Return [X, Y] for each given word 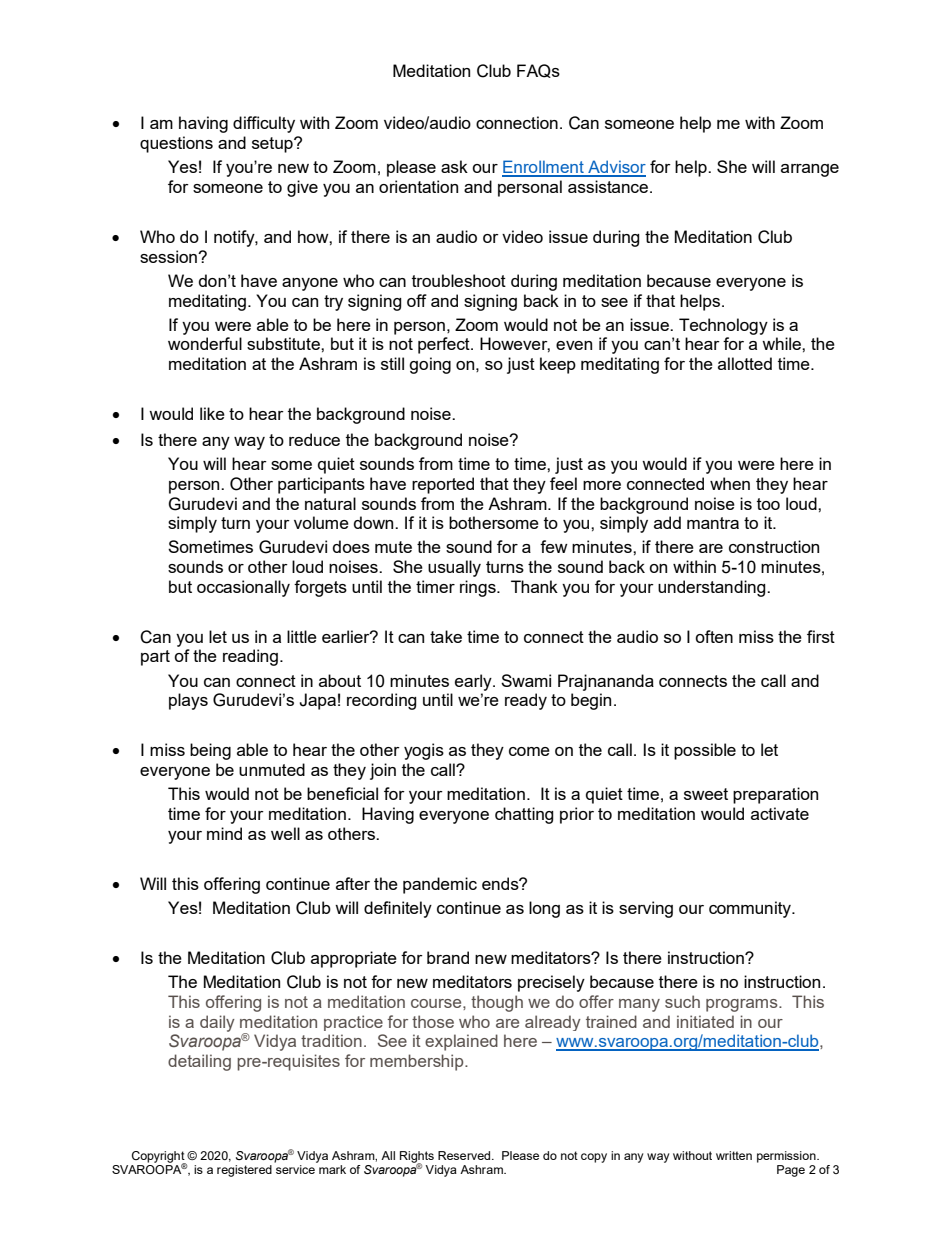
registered [244, 1171]
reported [443, 485]
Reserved [465, 1155]
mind [224, 833]
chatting [524, 815]
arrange [810, 170]
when [730, 483]
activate [780, 813]
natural [330, 503]
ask [454, 166]
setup [273, 145]
